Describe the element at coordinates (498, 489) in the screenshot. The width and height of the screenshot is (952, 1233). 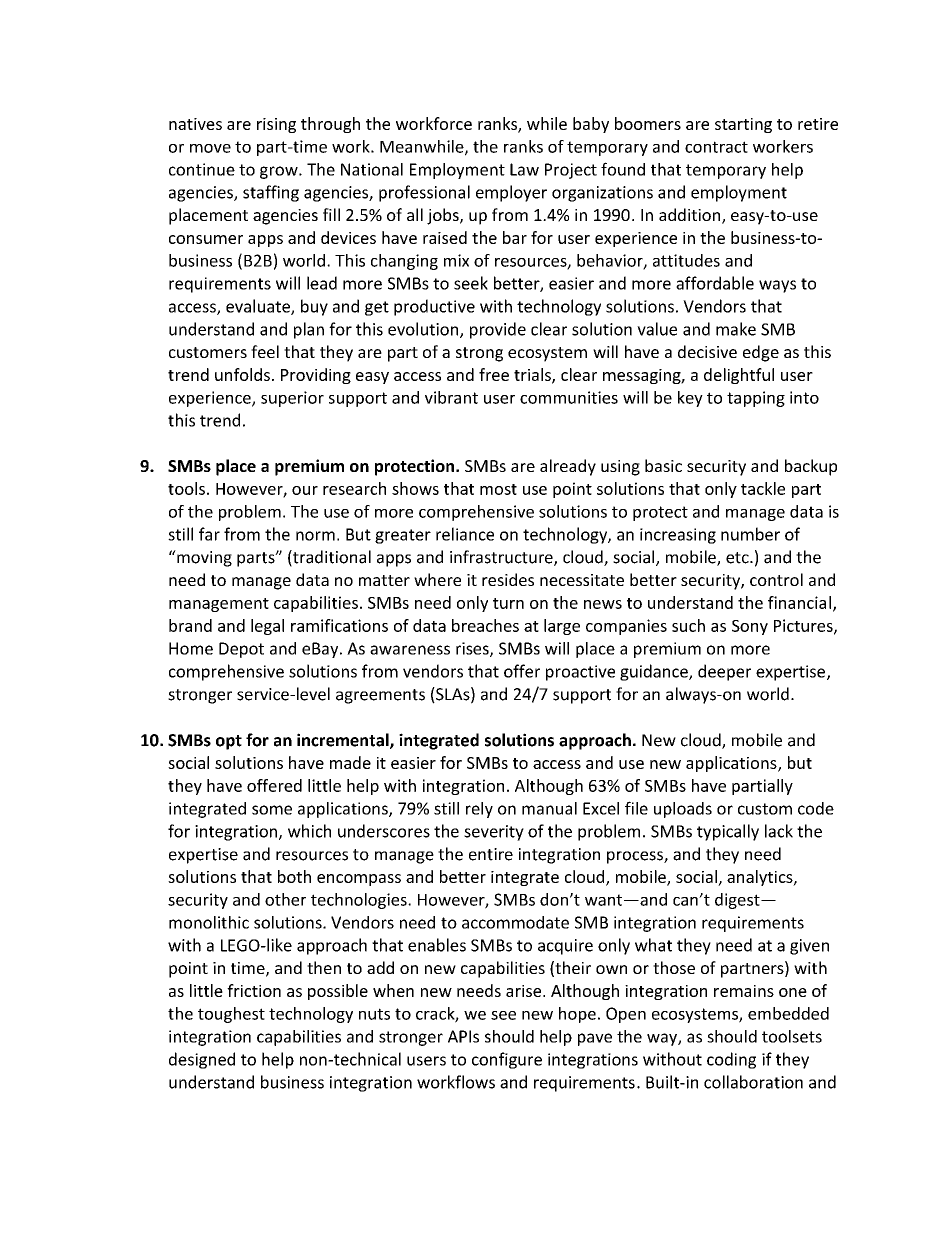
I see `most` at that location.
